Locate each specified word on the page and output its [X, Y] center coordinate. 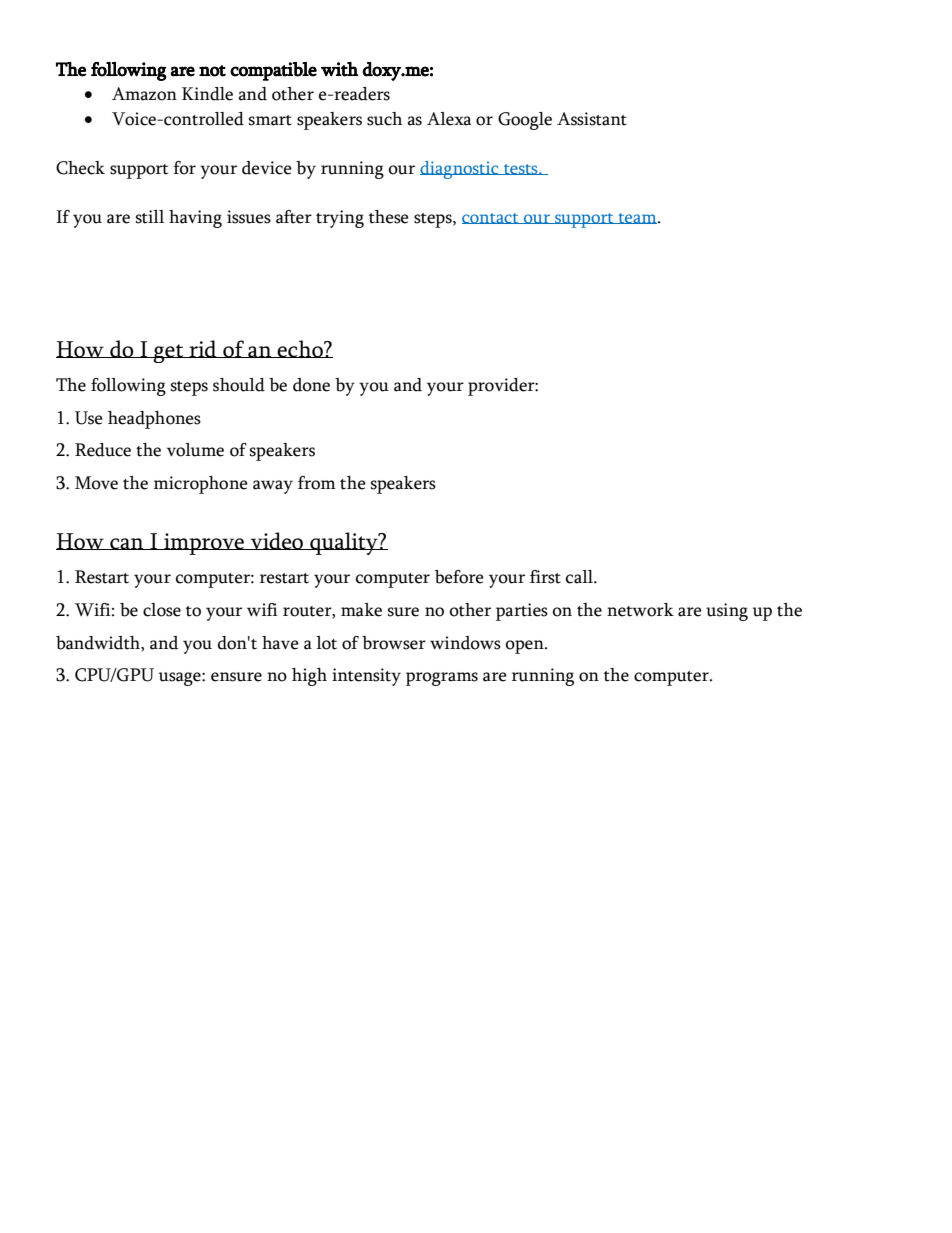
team [637, 218]
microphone [201, 485]
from [317, 483]
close [162, 610]
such [384, 119]
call [580, 577]
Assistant [592, 119]
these [389, 217]
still [150, 217]
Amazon [144, 94]
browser [394, 643]
